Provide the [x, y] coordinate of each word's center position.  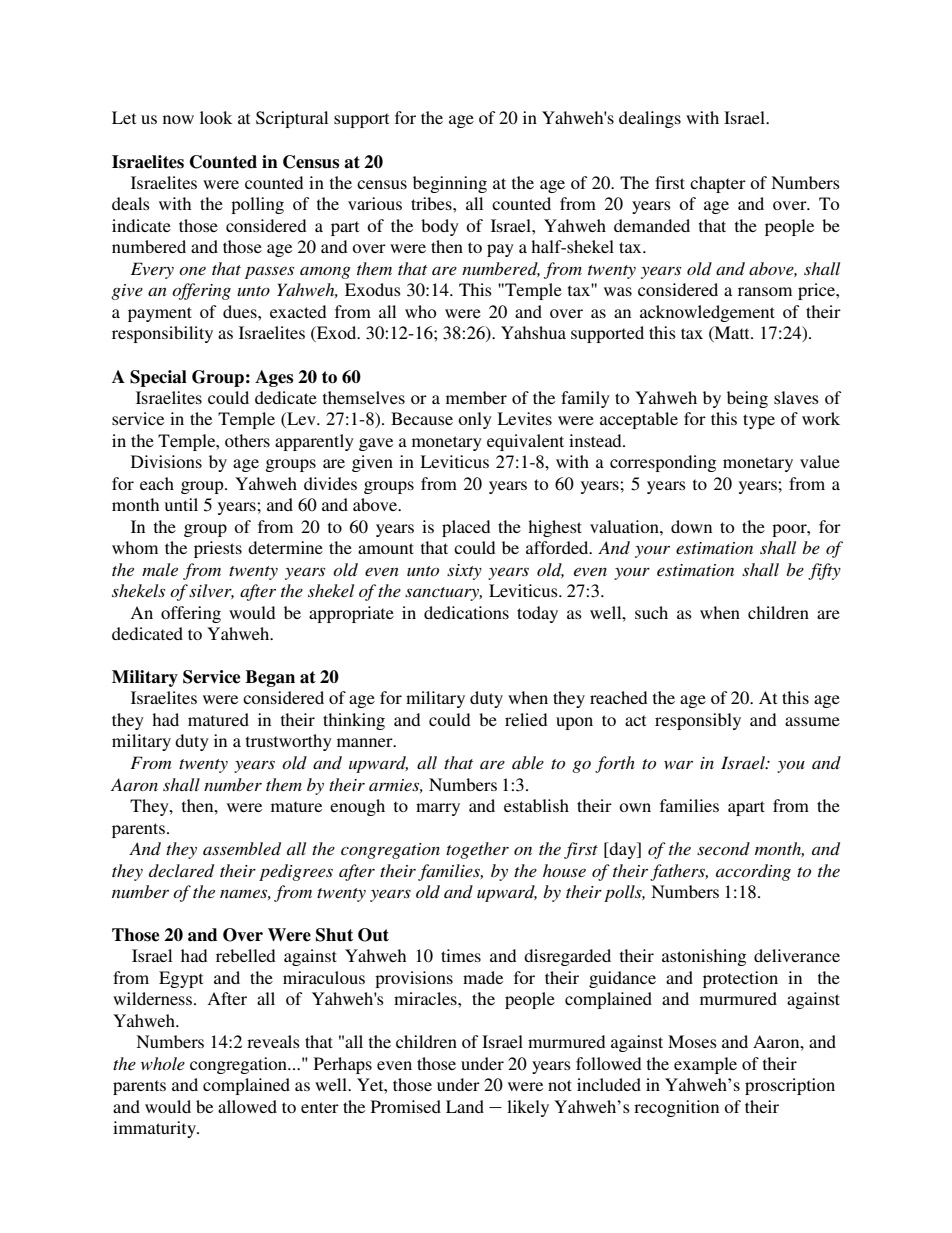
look [216, 117]
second [723, 848]
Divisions [166, 461]
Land [465, 1106]
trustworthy [289, 742]
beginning [450, 184]
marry [438, 809]
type [759, 421]
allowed [247, 1106]
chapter [718, 184]
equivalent [525, 442]
